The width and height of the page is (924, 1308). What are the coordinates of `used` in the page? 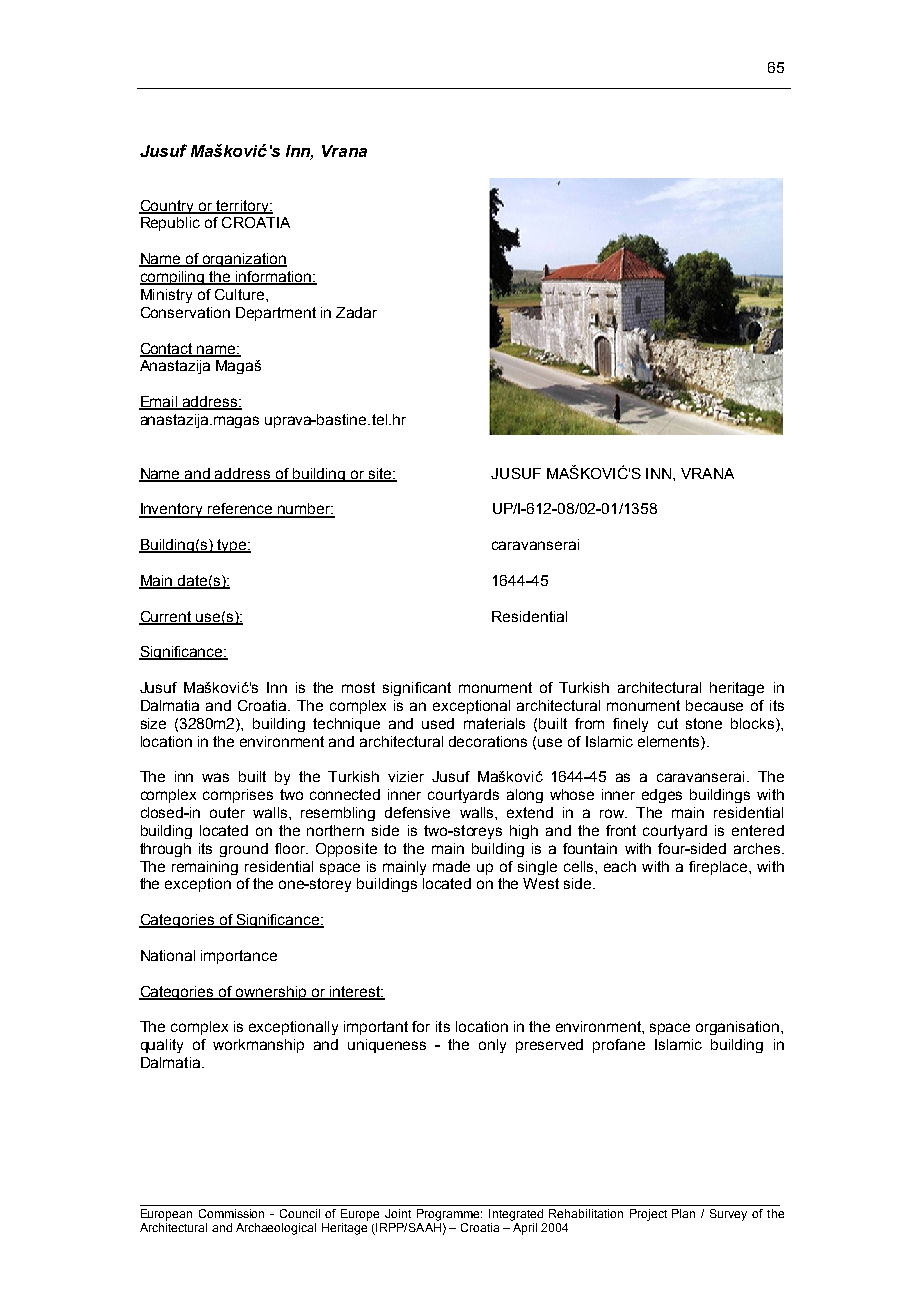 It's located at (438, 723).
